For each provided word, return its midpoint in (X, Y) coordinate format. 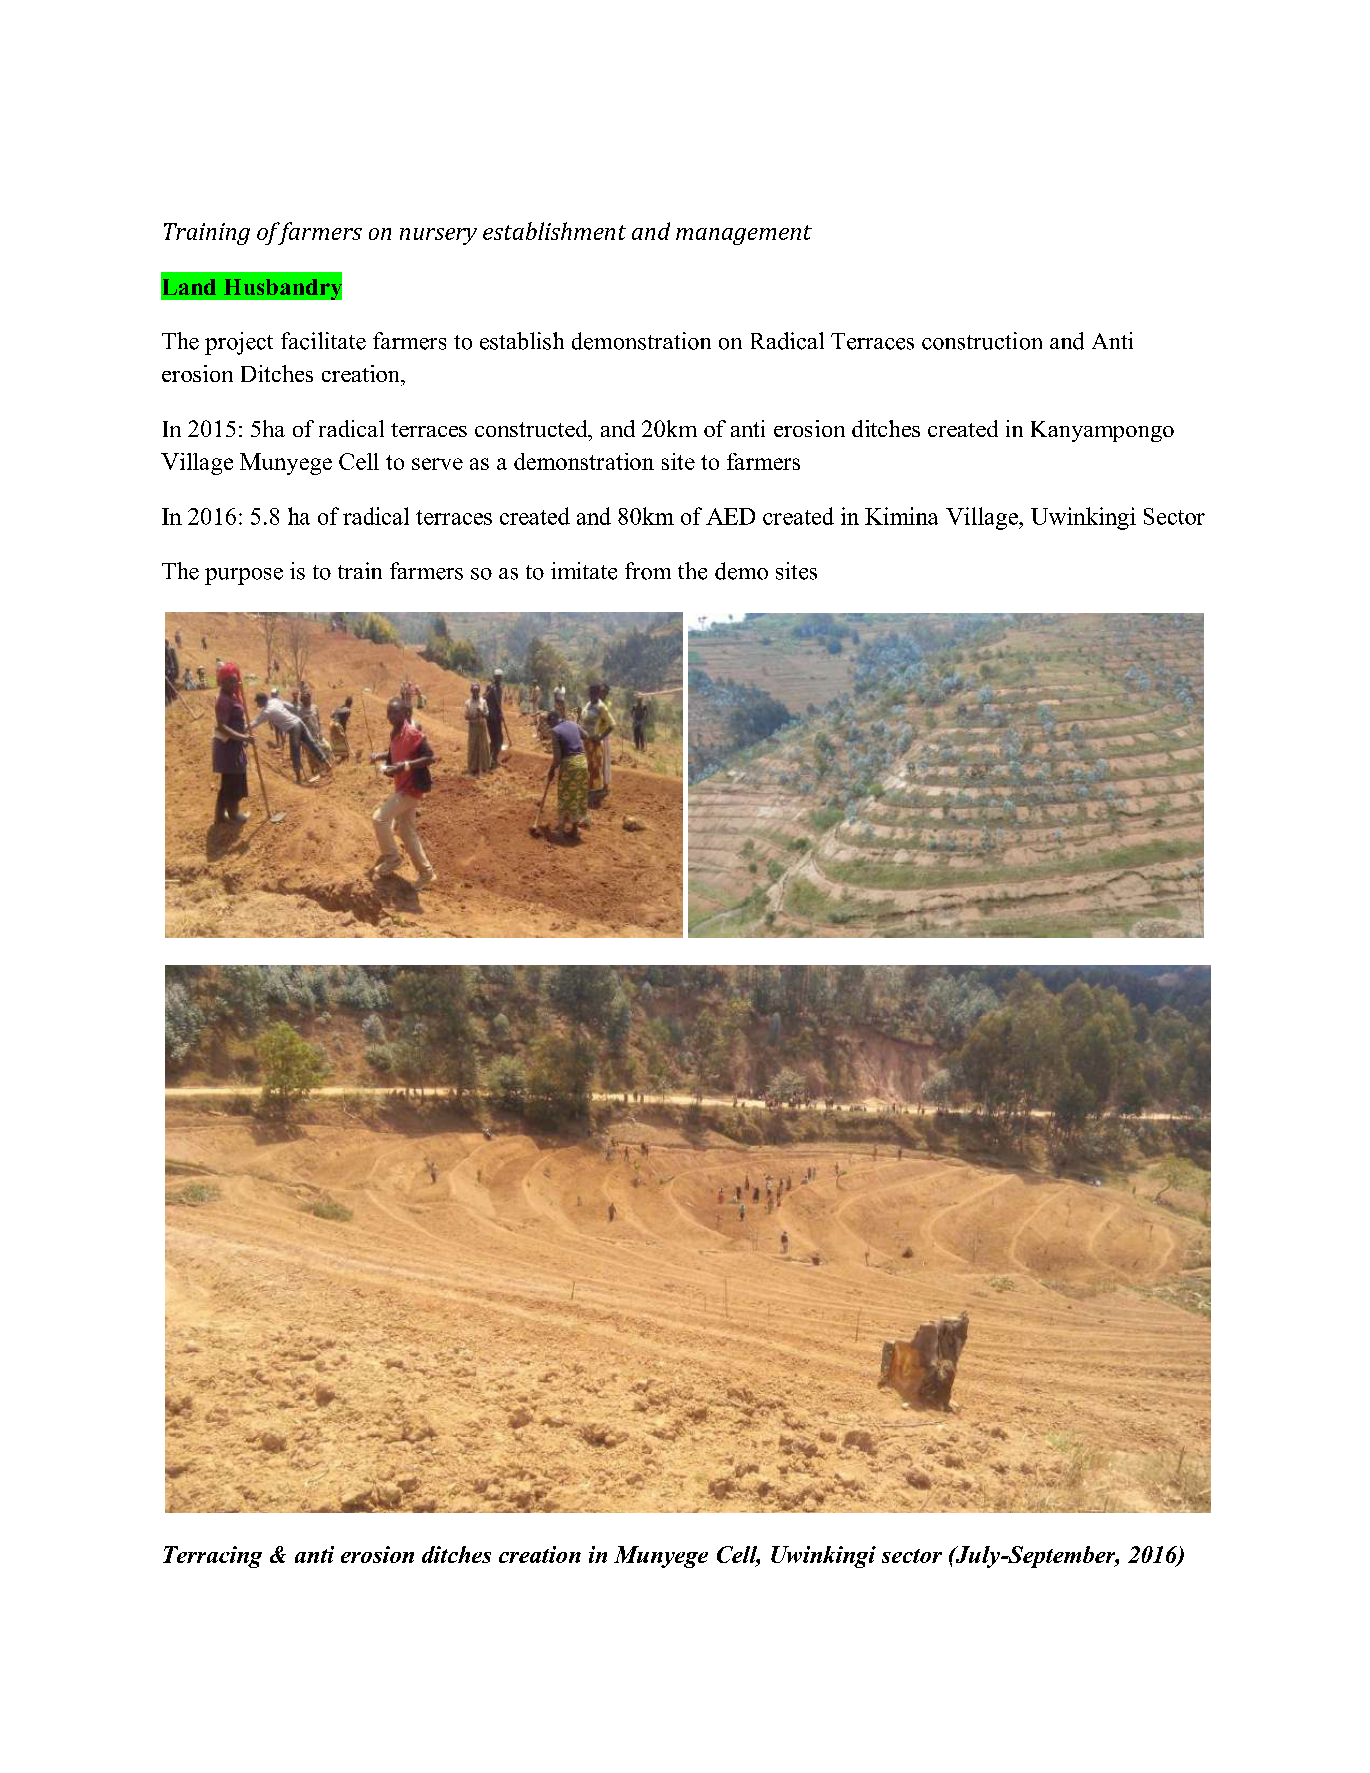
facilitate (323, 341)
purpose (244, 576)
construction (982, 341)
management (744, 235)
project (239, 343)
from (648, 571)
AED (730, 516)
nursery (438, 236)
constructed (532, 428)
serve (437, 464)
